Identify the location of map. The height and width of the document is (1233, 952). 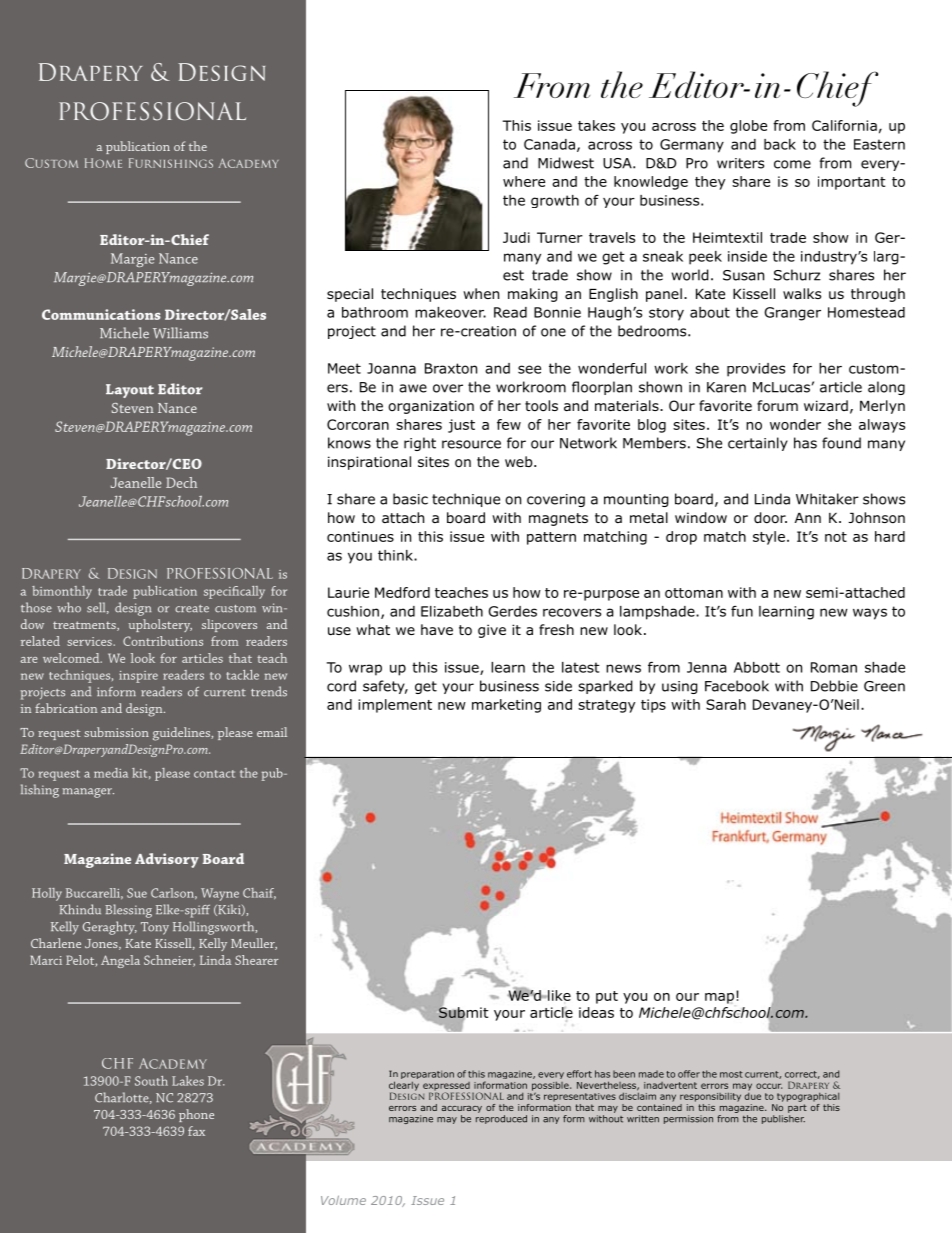
(719, 998).
